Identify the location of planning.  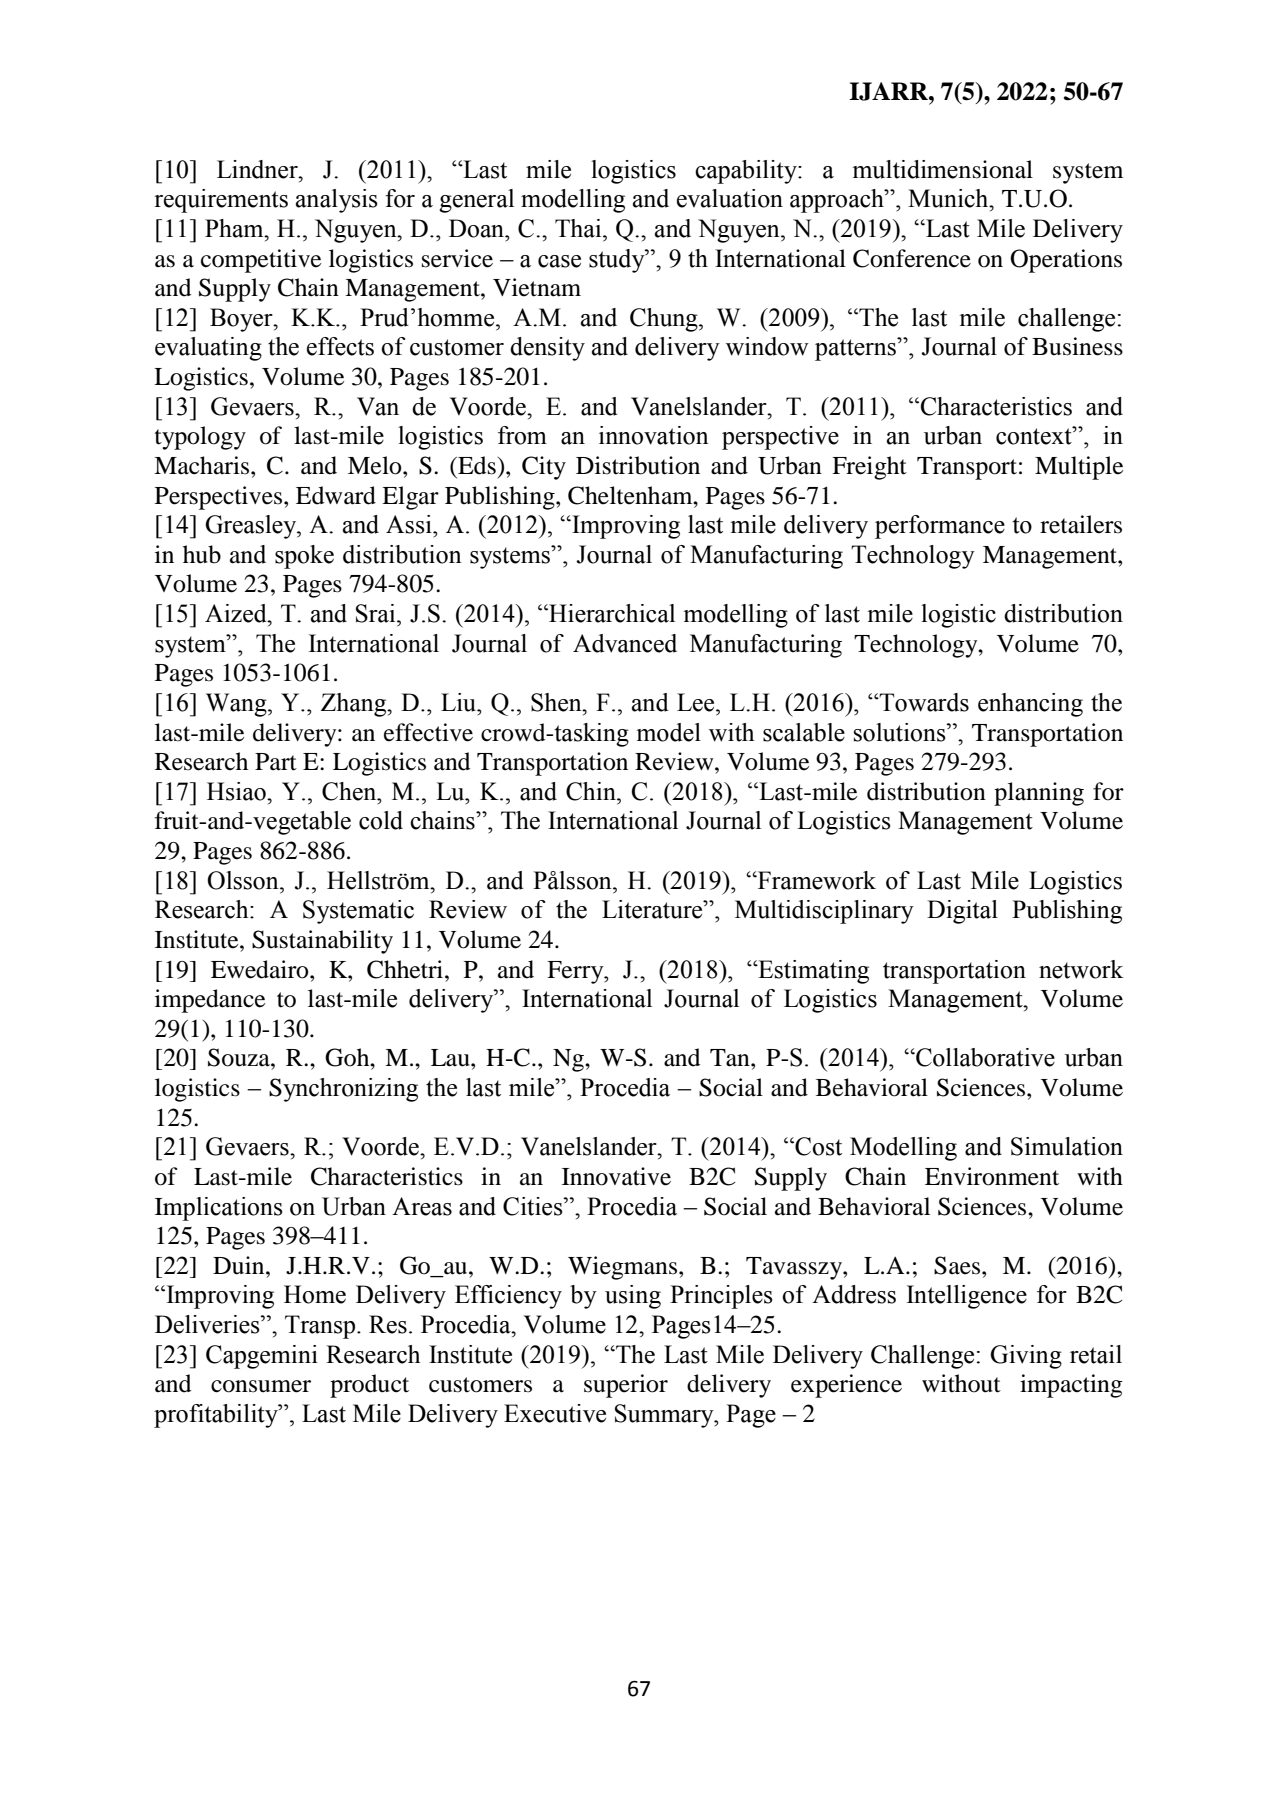
(1039, 794).
